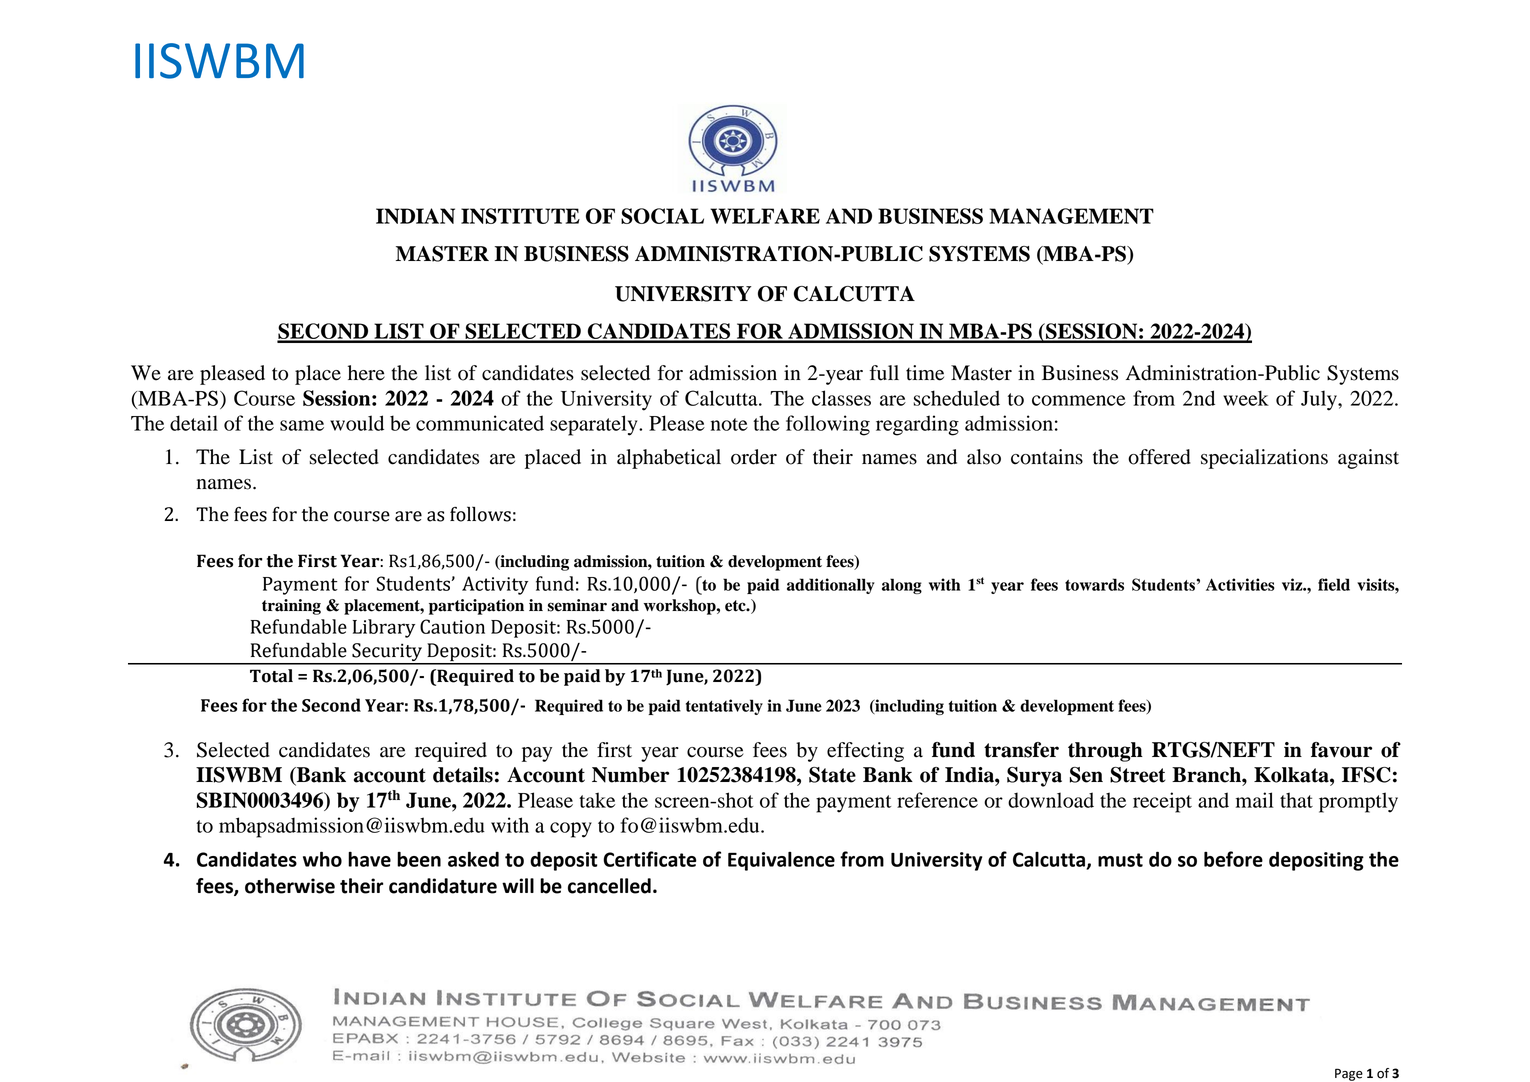 The image size is (1530, 1082). Describe the element at coordinates (831, 586) in the screenshot. I see `additionally` at that location.
